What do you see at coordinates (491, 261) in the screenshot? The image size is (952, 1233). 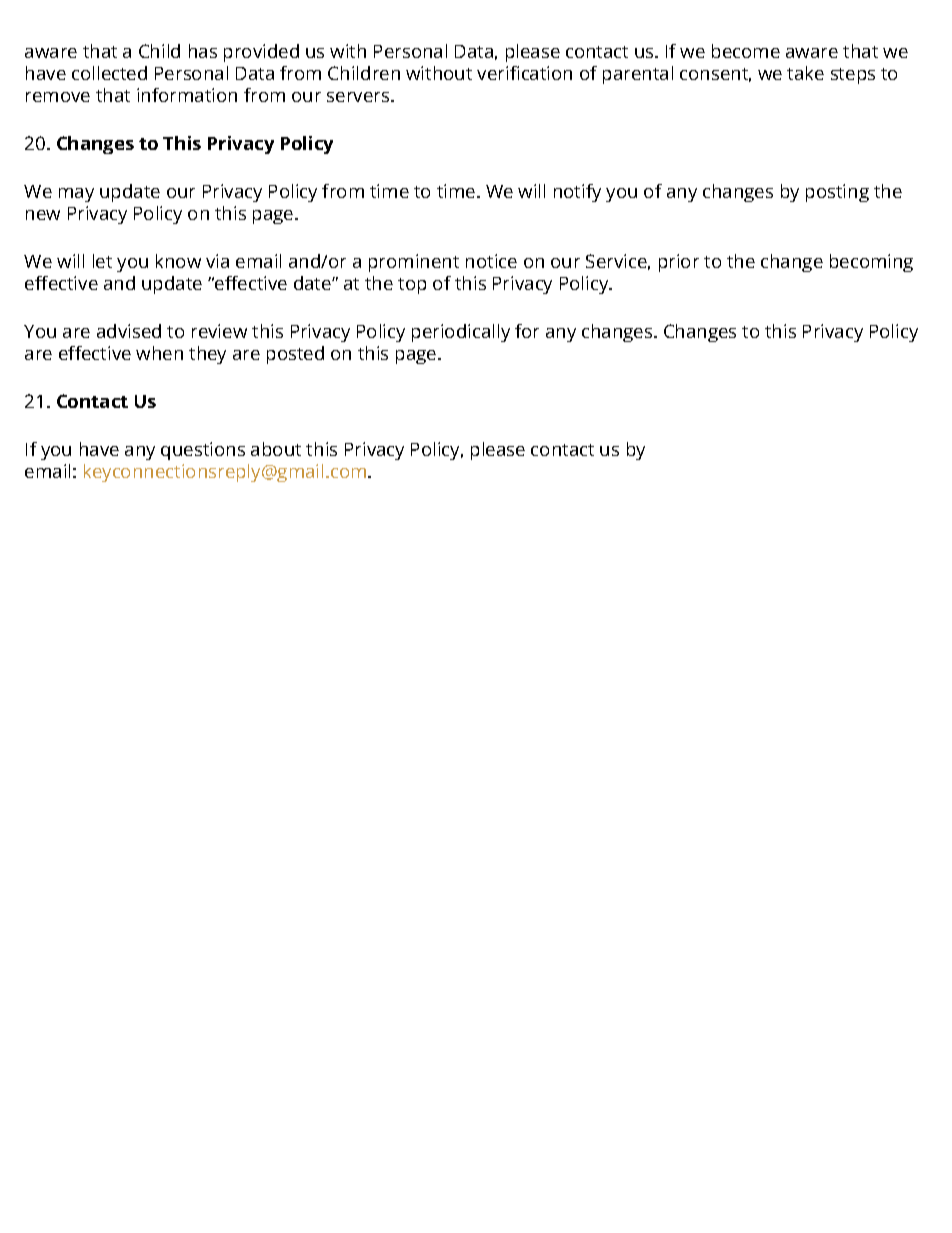 I see `notice` at bounding box center [491, 261].
